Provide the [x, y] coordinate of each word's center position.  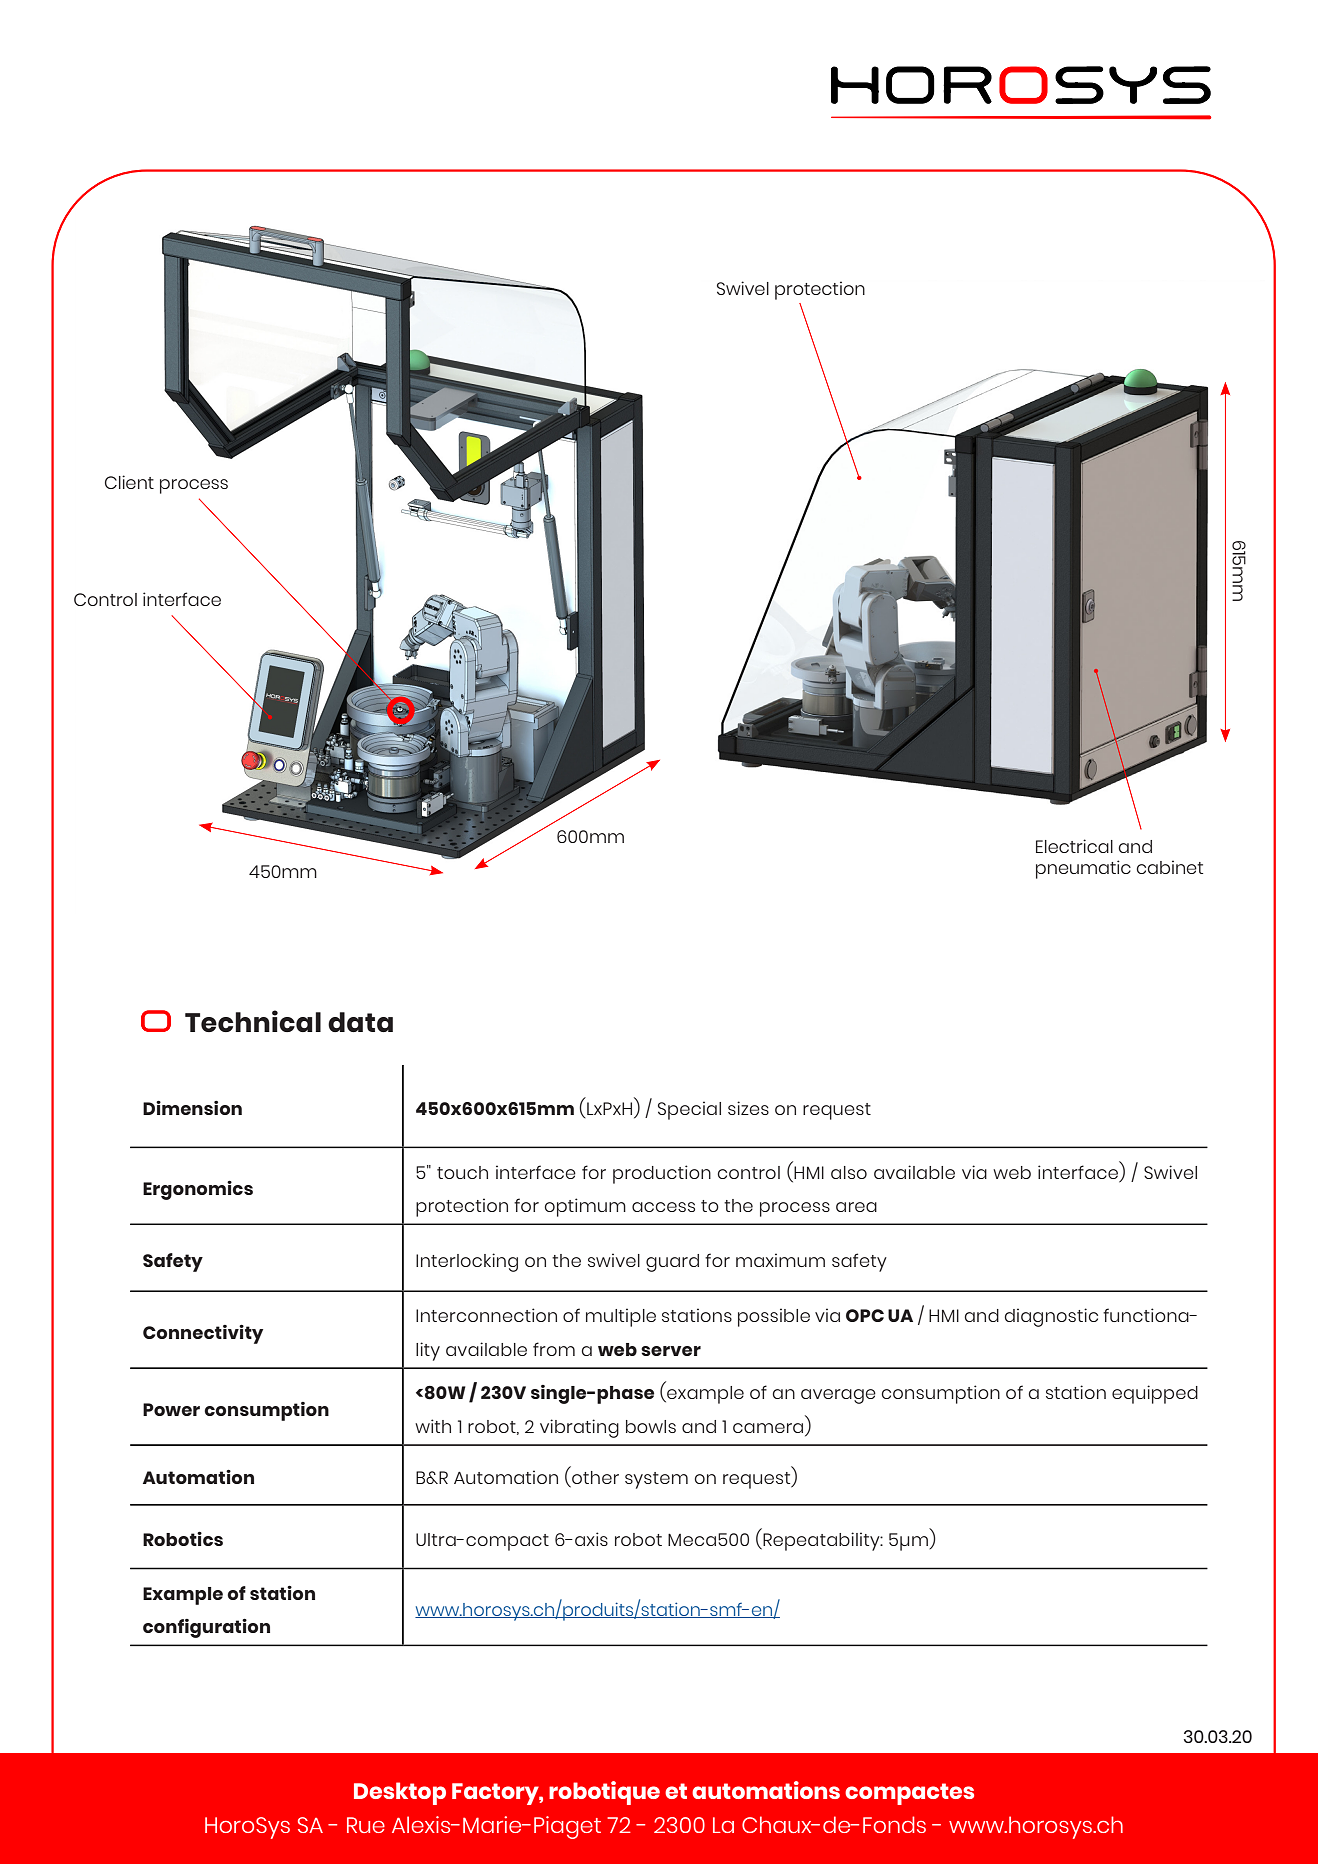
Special [689, 1110]
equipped [1155, 1394]
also [849, 1172]
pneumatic [1083, 869]
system [656, 1480]
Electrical [1074, 846]
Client [129, 482]
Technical [253, 1021]
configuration [206, 1628]
